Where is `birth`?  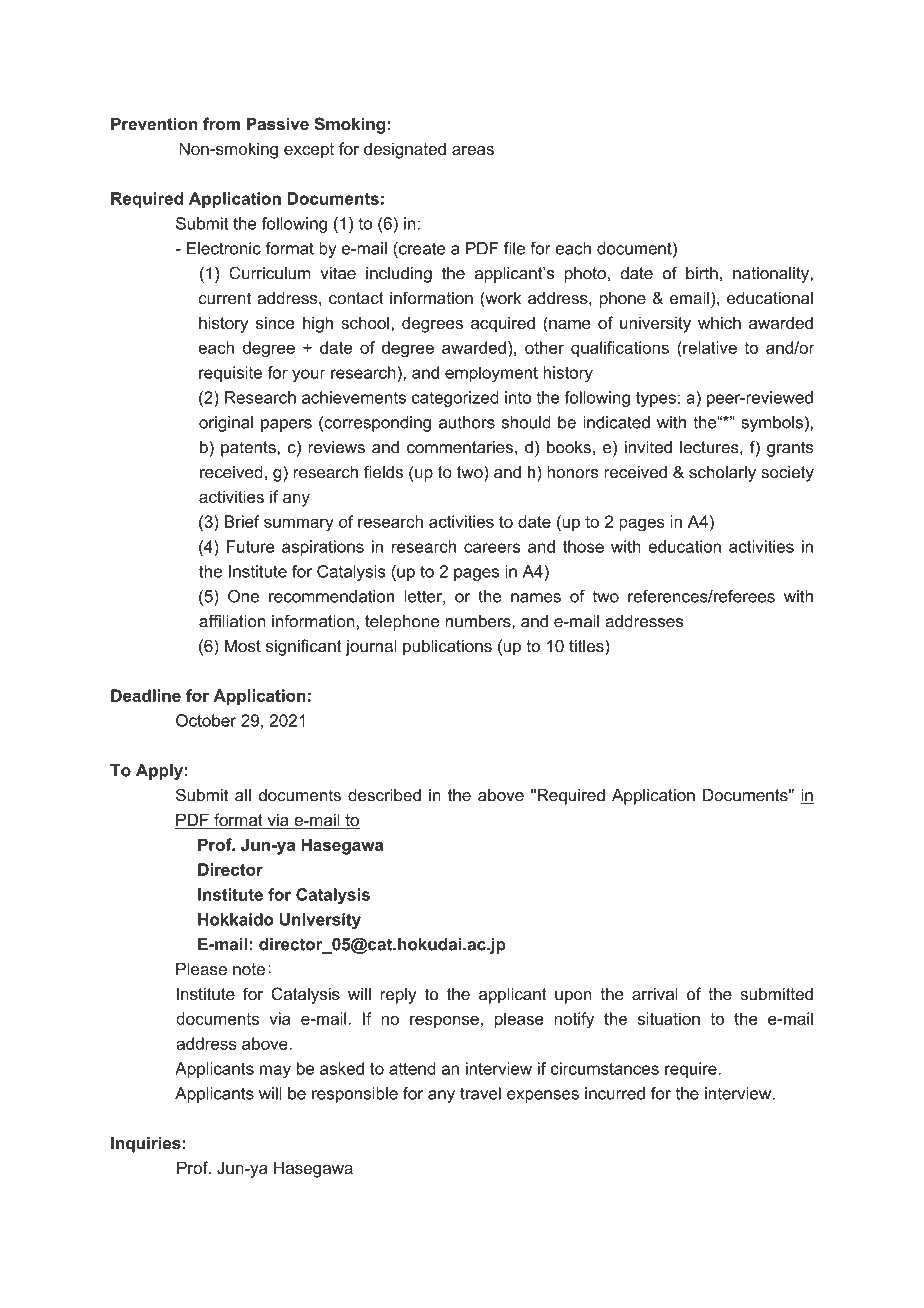
birth is located at coordinates (702, 273).
